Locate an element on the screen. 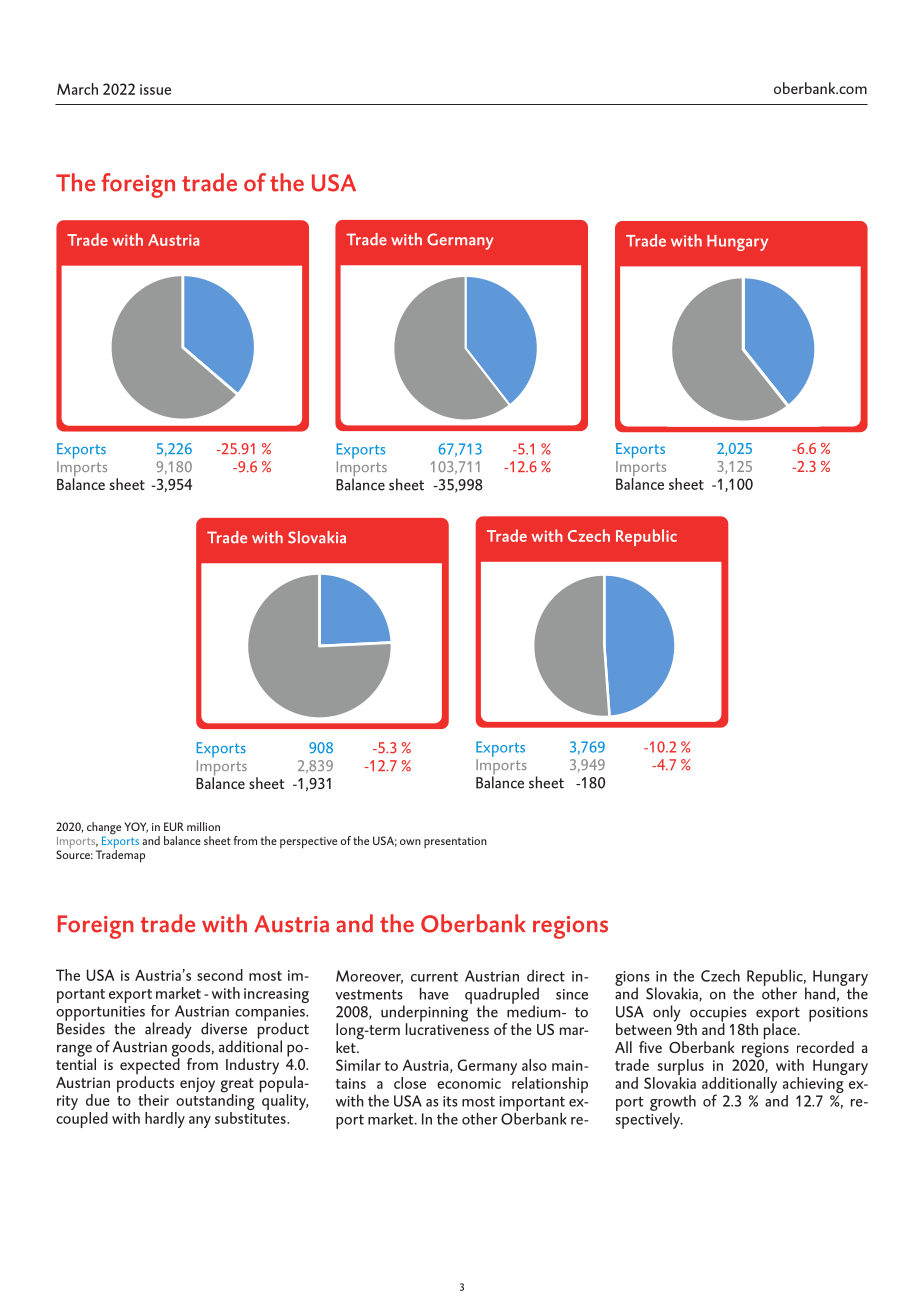  own is located at coordinates (410, 842).
